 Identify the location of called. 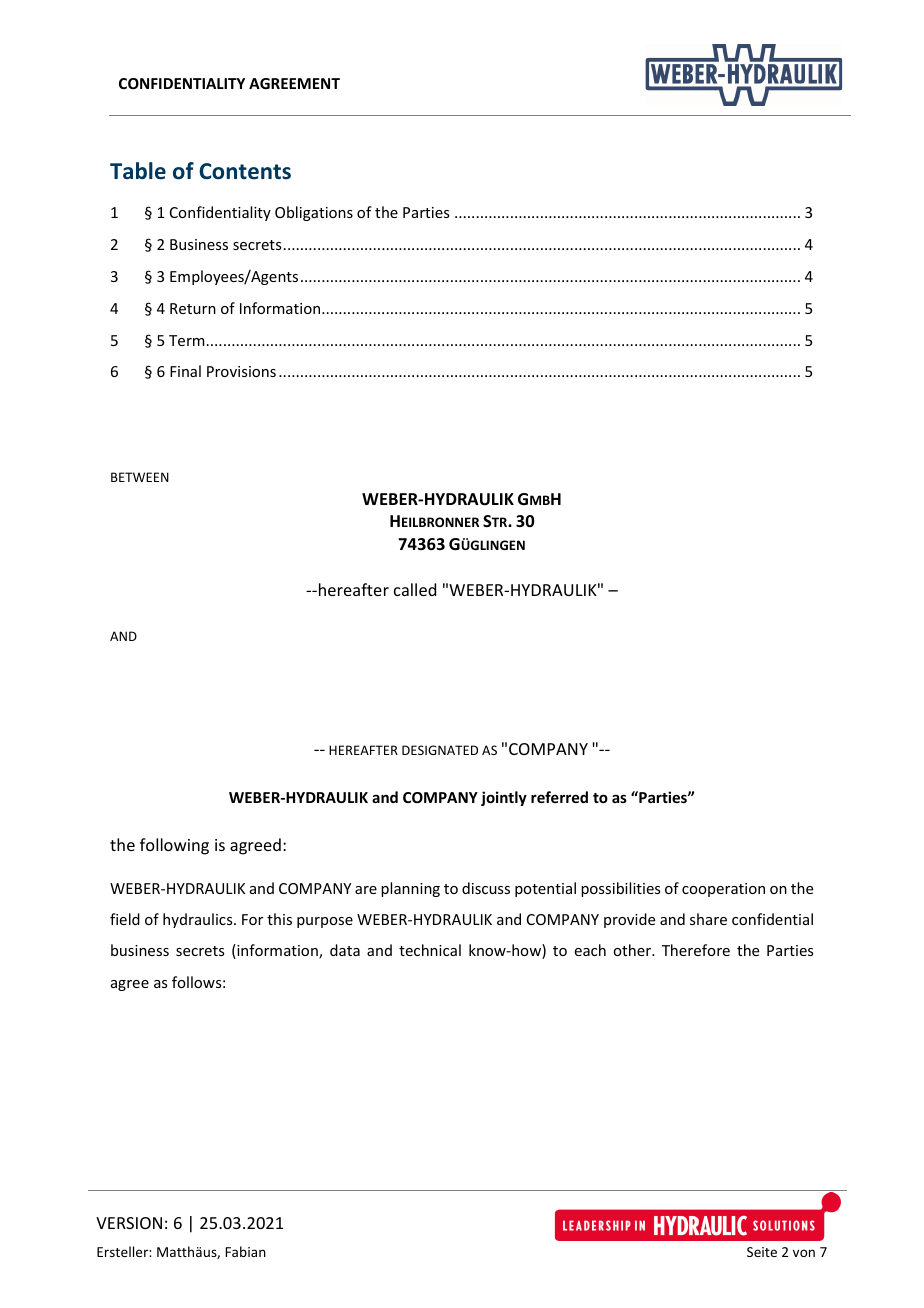
(415, 589).
